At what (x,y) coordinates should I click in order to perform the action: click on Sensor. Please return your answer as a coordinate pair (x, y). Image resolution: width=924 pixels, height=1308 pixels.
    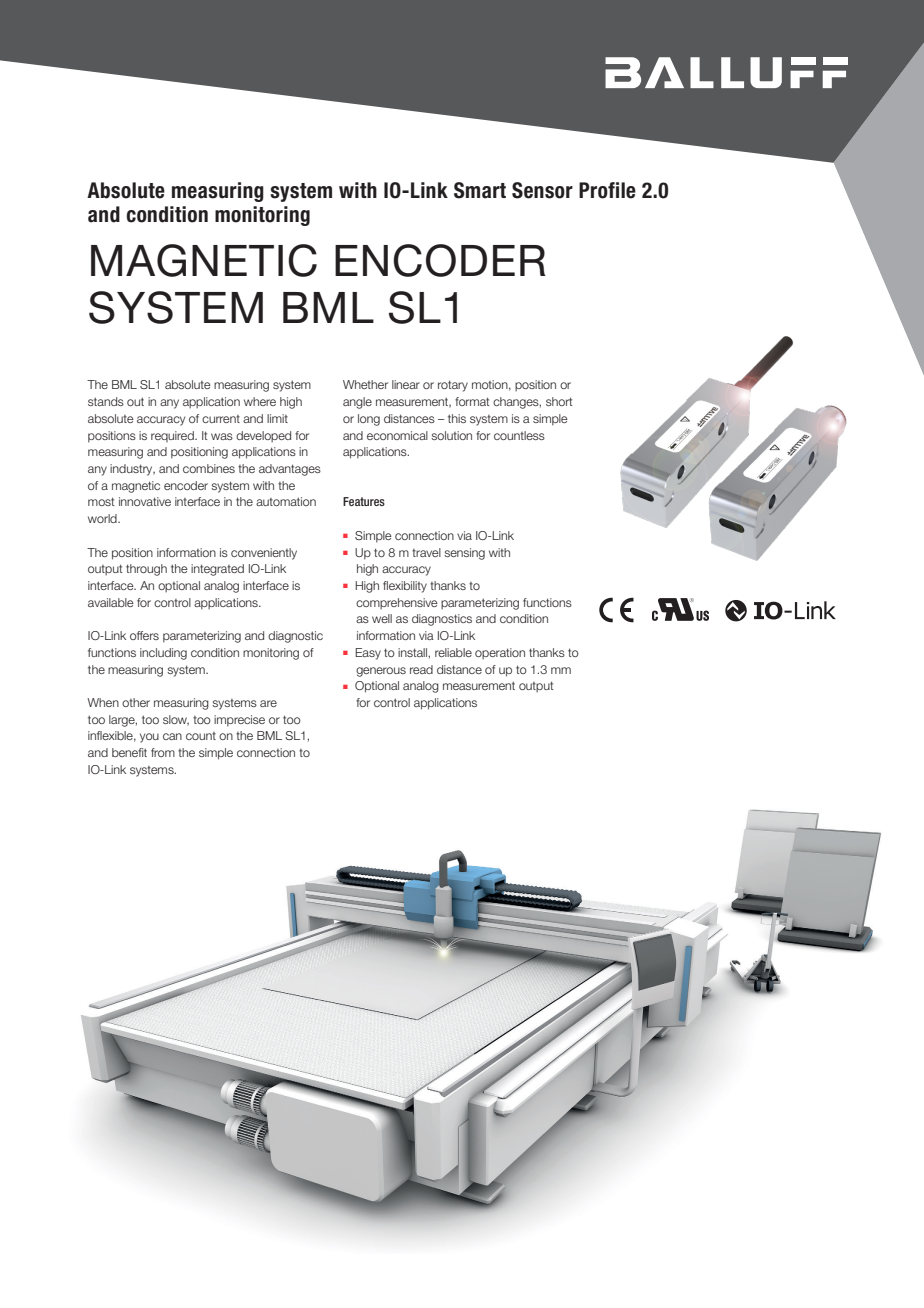
    Looking at the image, I should click on (542, 190).
